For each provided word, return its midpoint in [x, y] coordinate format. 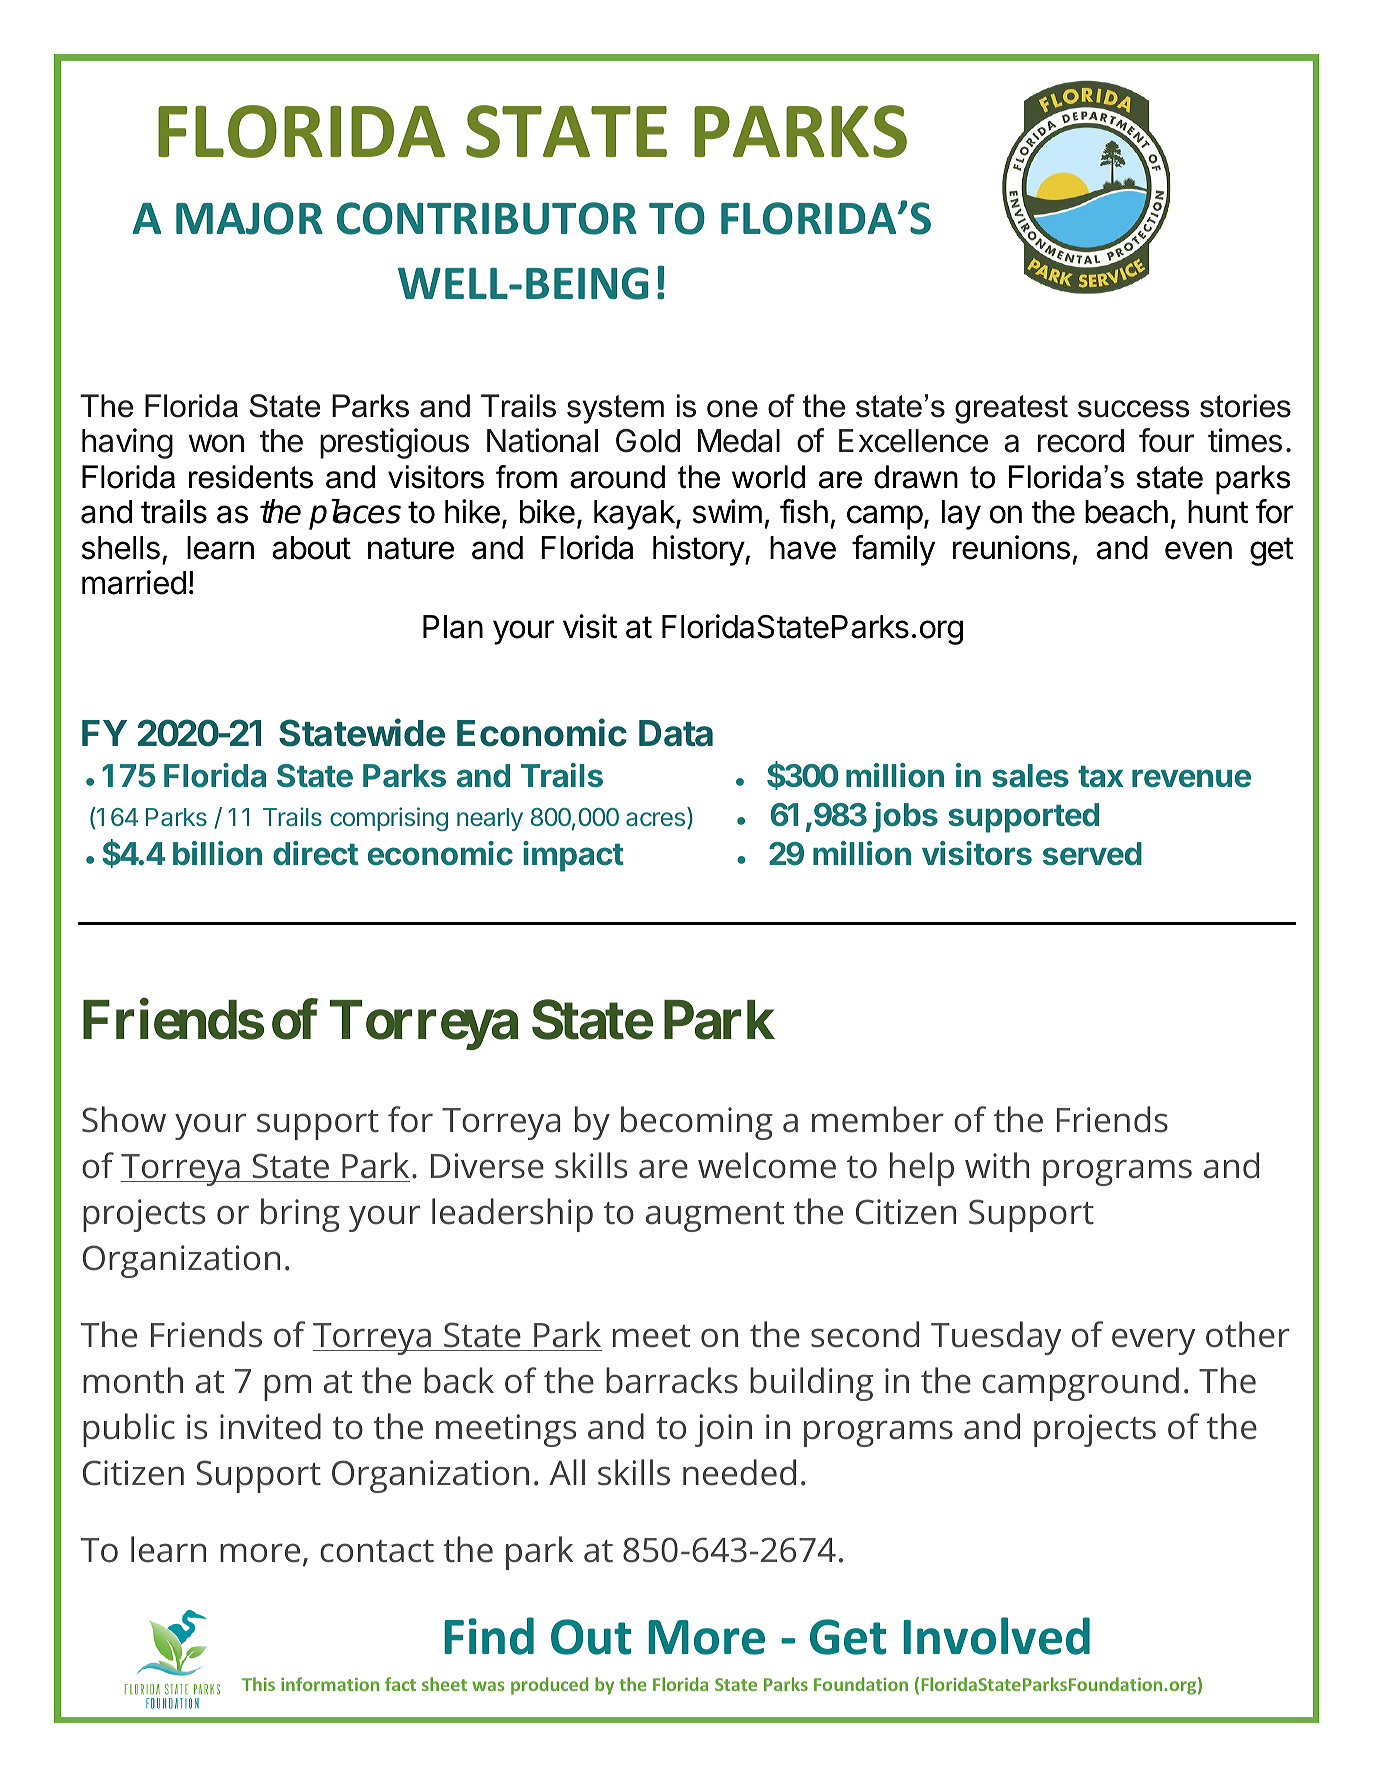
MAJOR [249, 218]
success [1134, 409]
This [258, 1684]
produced [549, 1686]
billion [217, 853]
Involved [996, 1636]
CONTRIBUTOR [487, 218]
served [1092, 854]
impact [573, 856]
